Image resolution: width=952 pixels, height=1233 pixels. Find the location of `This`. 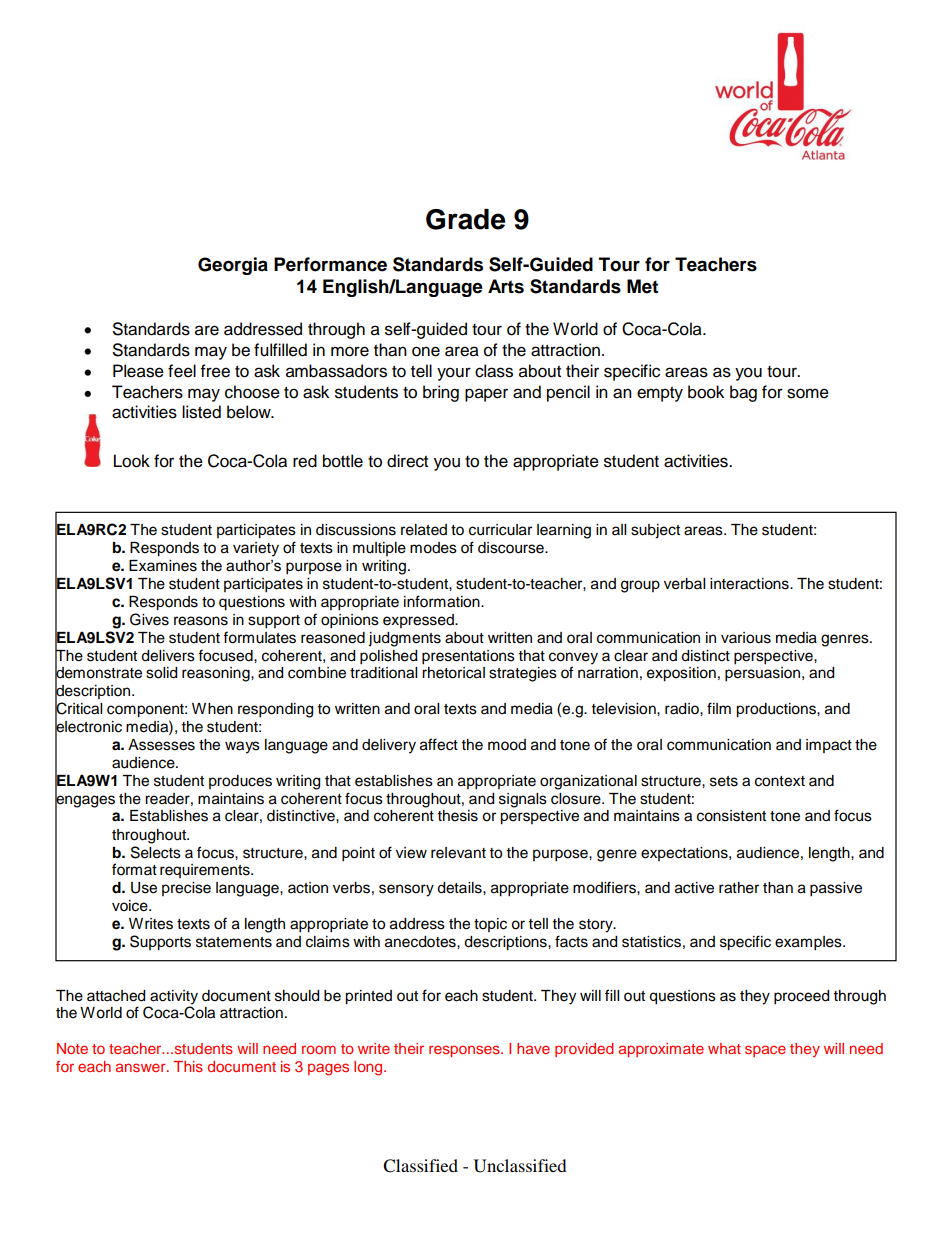

This is located at coordinates (188, 1066).
